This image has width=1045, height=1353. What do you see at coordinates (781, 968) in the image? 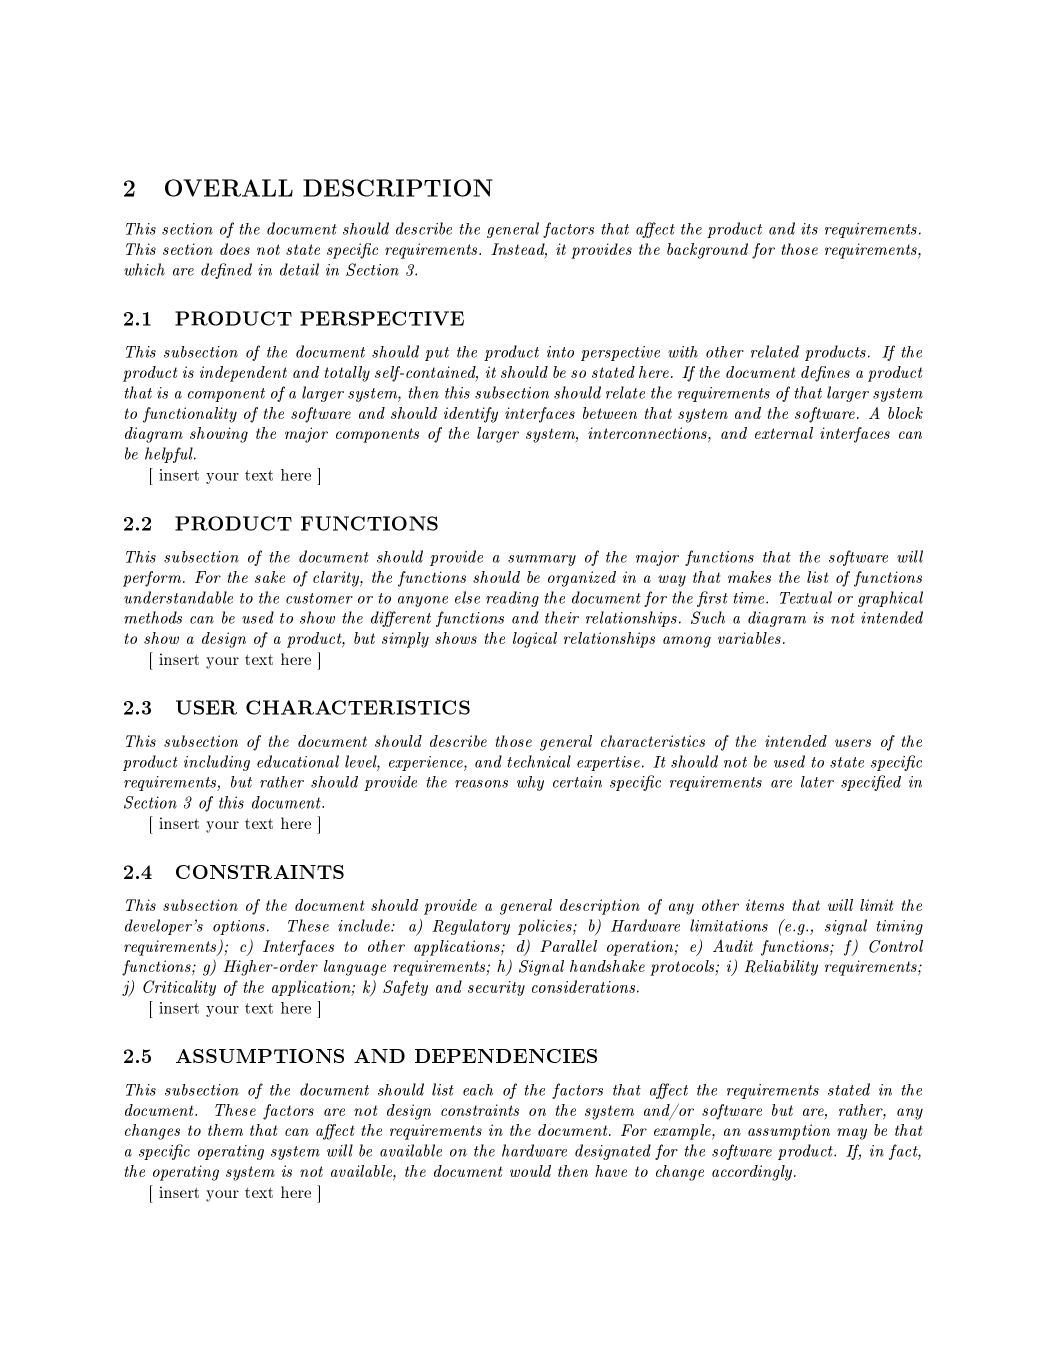
I see `Reliability` at bounding box center [781, 968].
